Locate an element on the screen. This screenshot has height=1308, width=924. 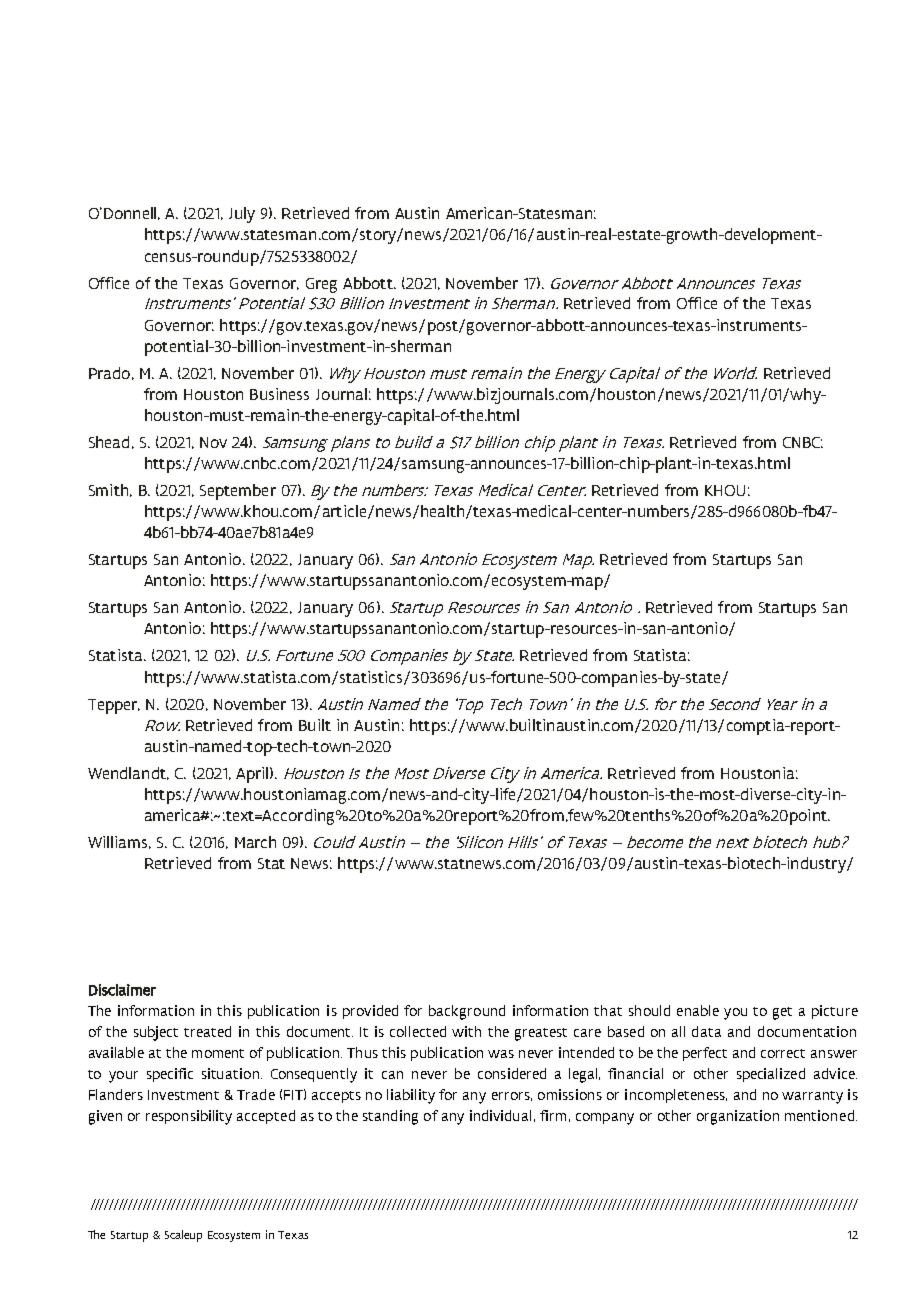
enable is located at coordinates (698, 1010).
